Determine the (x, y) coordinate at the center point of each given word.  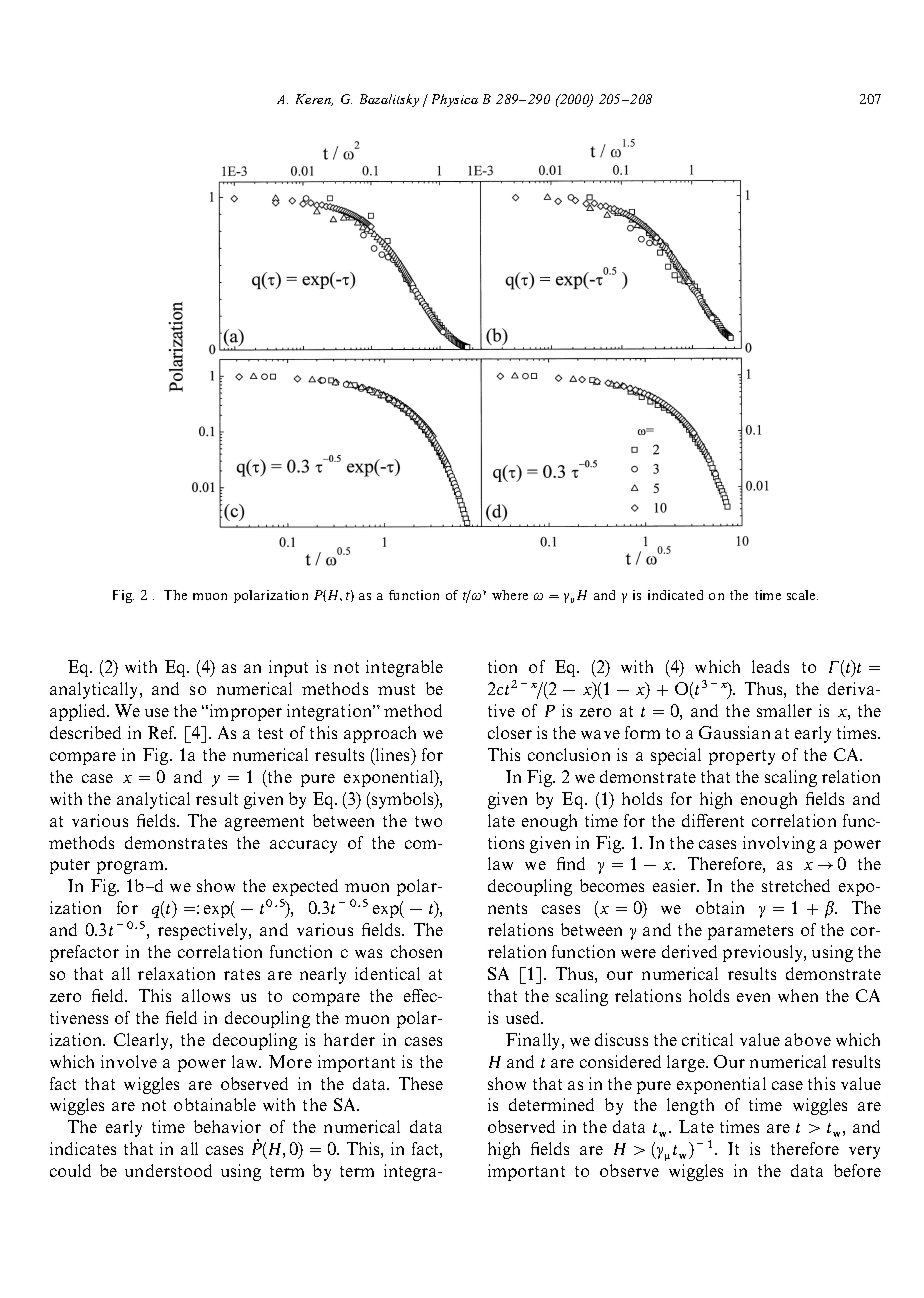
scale (802, 595)
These (421, 1083)
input (288, 668)
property (742, 757)
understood (168, 1170)
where (510, 595)
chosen (416, 951)
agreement (264, 823)
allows (206, 995)
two (428, 821)
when (798, 995)
